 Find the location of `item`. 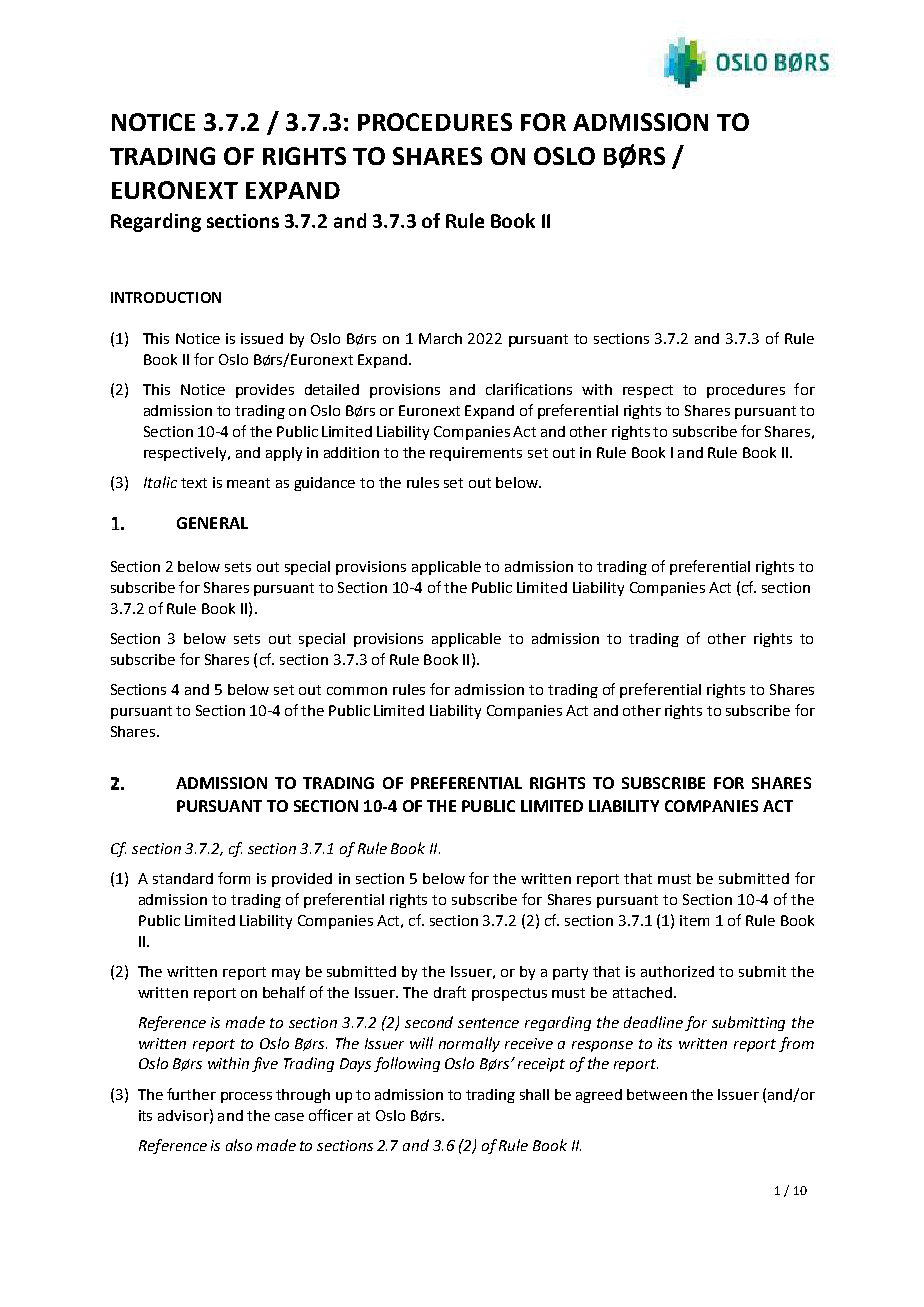

item is located at coordinates (694, 920).
